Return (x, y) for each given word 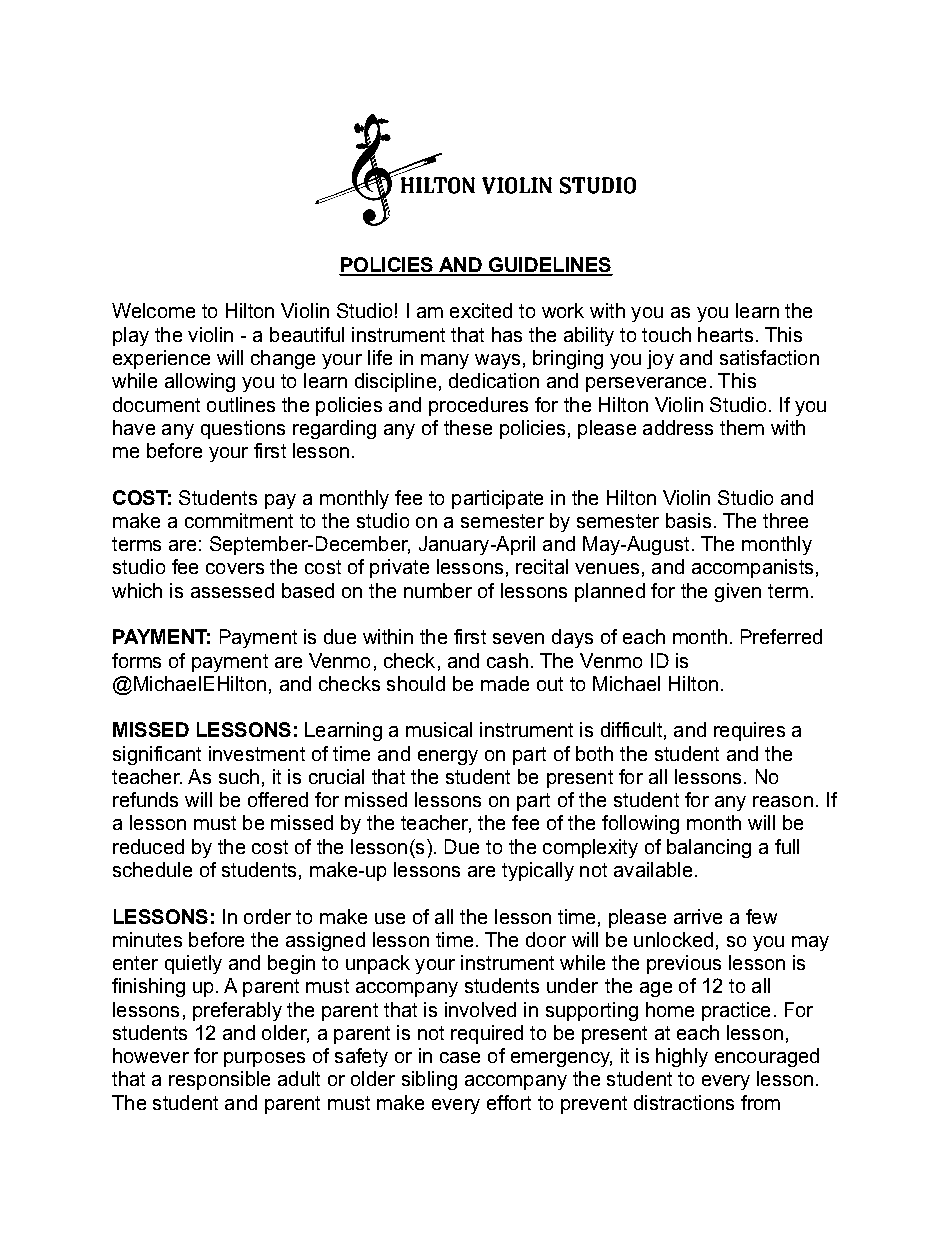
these (468, 427)
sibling (429, 1080)
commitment (239, 520)
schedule (152, 869)
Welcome (153, 310)
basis (688, 520)
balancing (709, 848)
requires (749, 731)
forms (136, 660)
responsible (219, 1080)
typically (538, 871)
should (416, 683)
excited (481, 310)
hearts (725, 334)
